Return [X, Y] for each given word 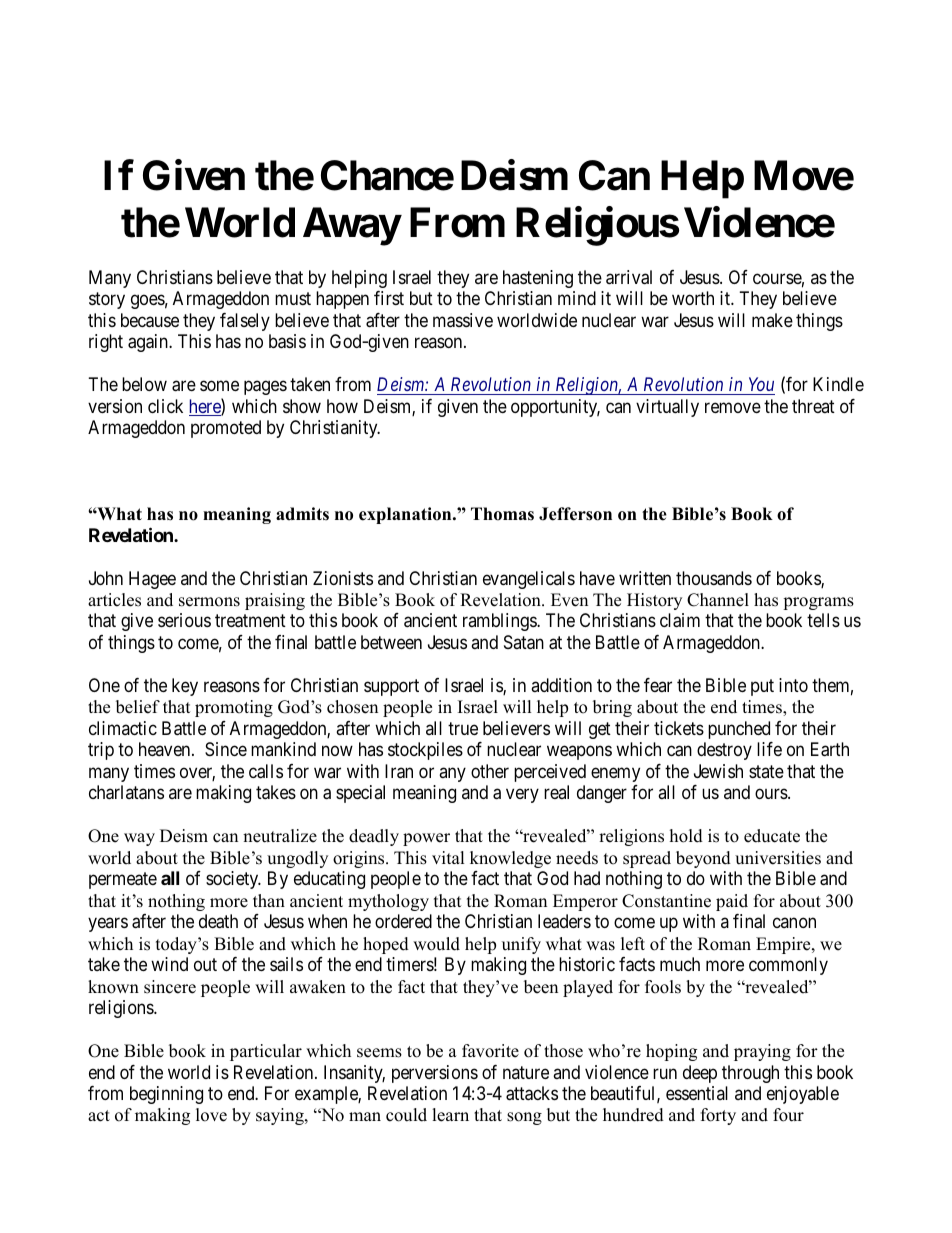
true [463, 728]
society [233, 880]
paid [732, 902]
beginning [166, 1095]
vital [448, 857]
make [772, 320]
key [185, 687]
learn [450, 1115]
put [762, 687]
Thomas [502, 514]
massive [463, 320]
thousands [714, 578]
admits [302, 514]
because [150, 320]
